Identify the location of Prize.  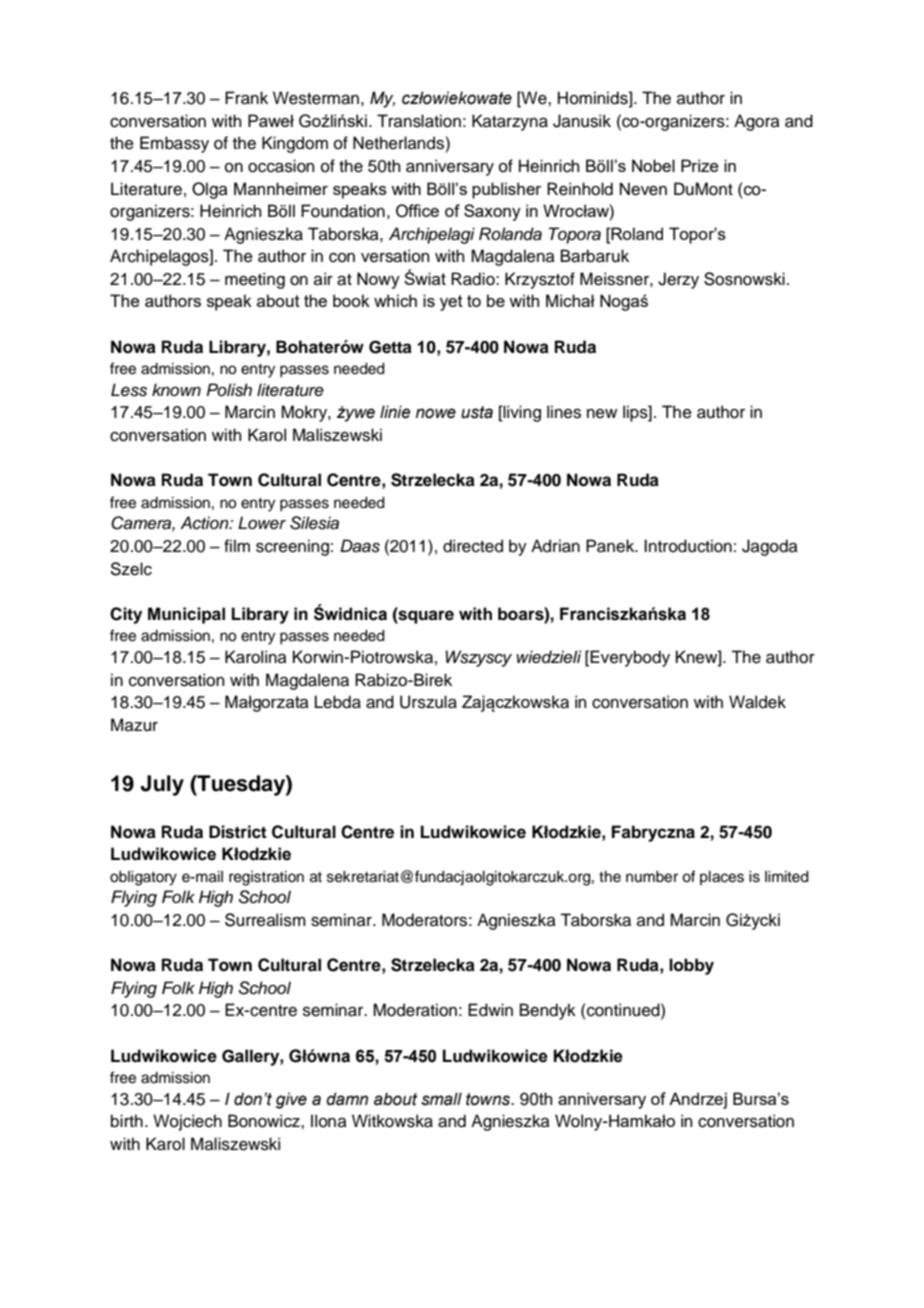
(699, 165).
